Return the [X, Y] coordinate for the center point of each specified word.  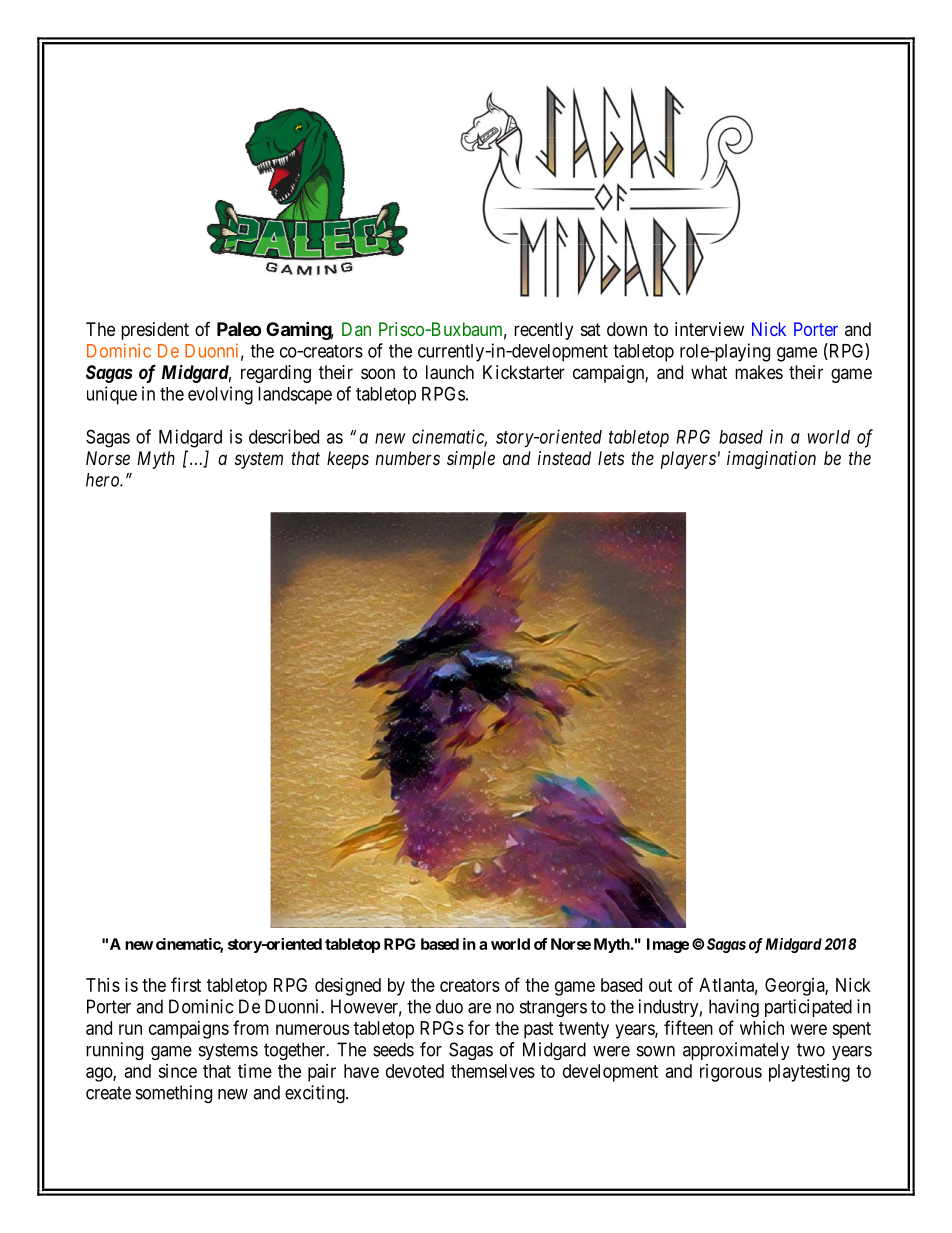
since [177, 1071]
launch [450, 372]
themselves [493, 1071]
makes [759, 372]
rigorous [731, 1073]
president [155, 331]
